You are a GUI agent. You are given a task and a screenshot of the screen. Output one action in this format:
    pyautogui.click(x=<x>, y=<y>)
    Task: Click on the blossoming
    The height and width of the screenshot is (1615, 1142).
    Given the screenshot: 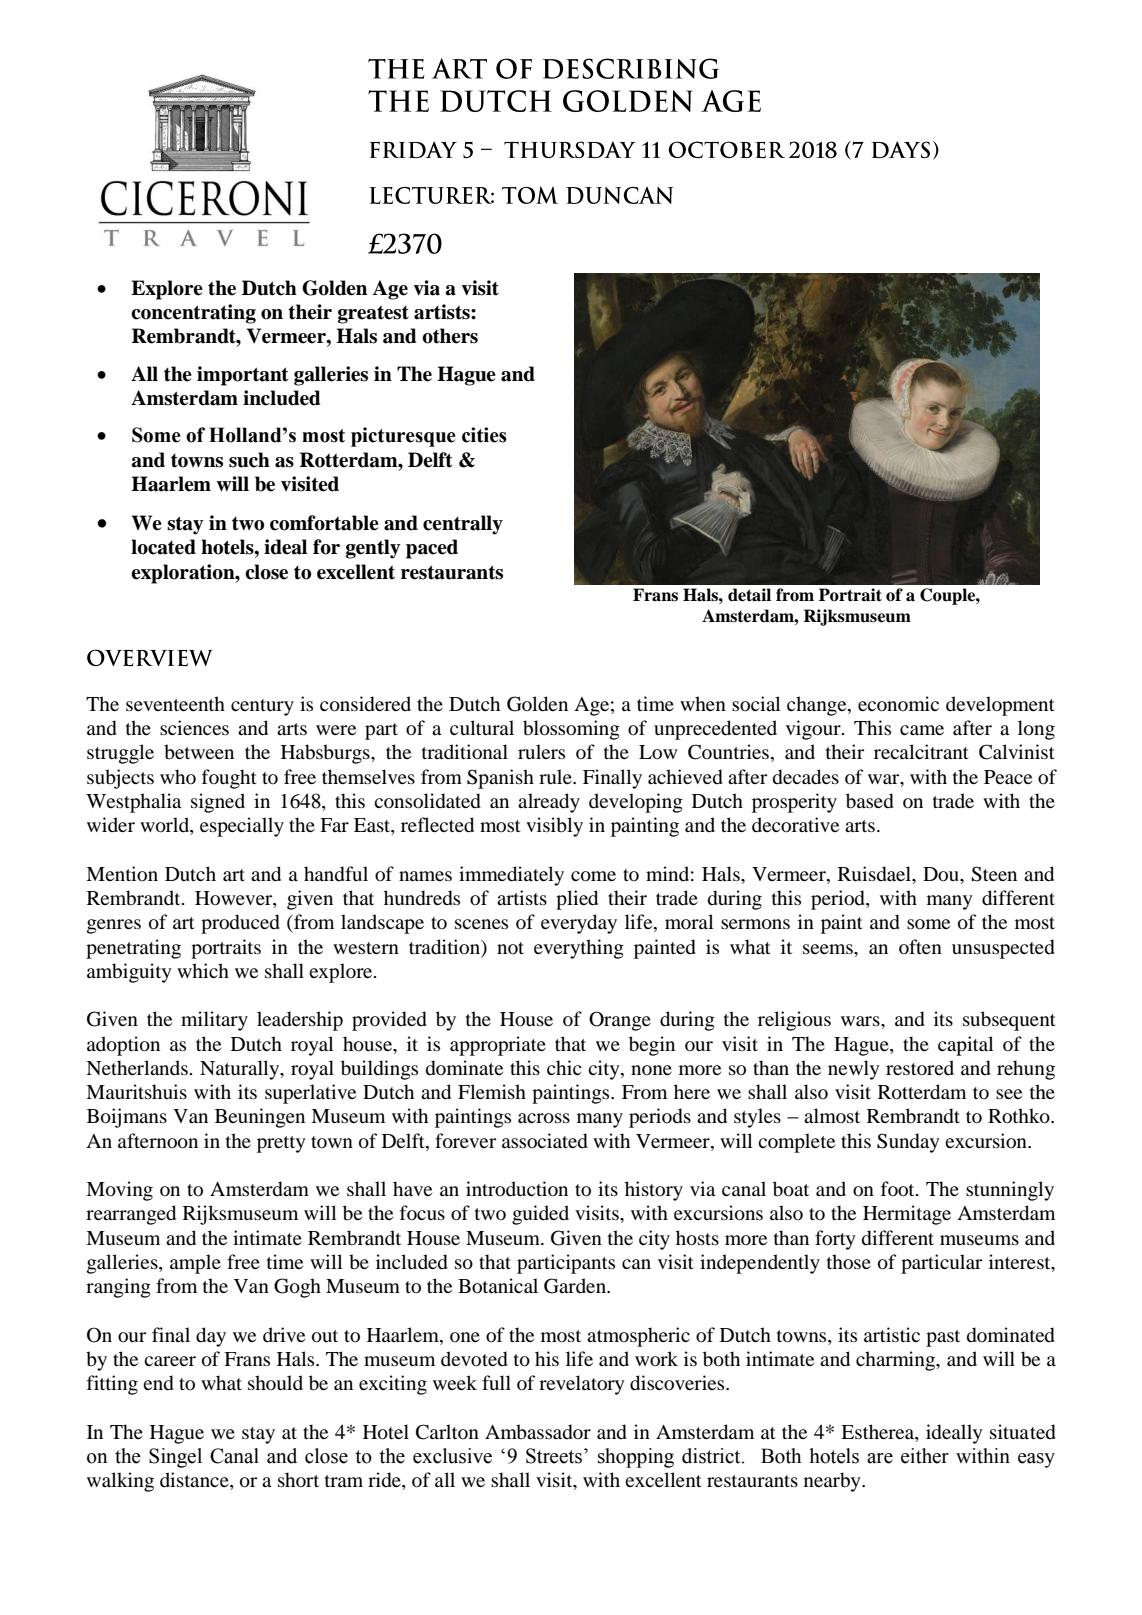 What is the action you would take?
    pyautogui.click(x=571, y=730)
